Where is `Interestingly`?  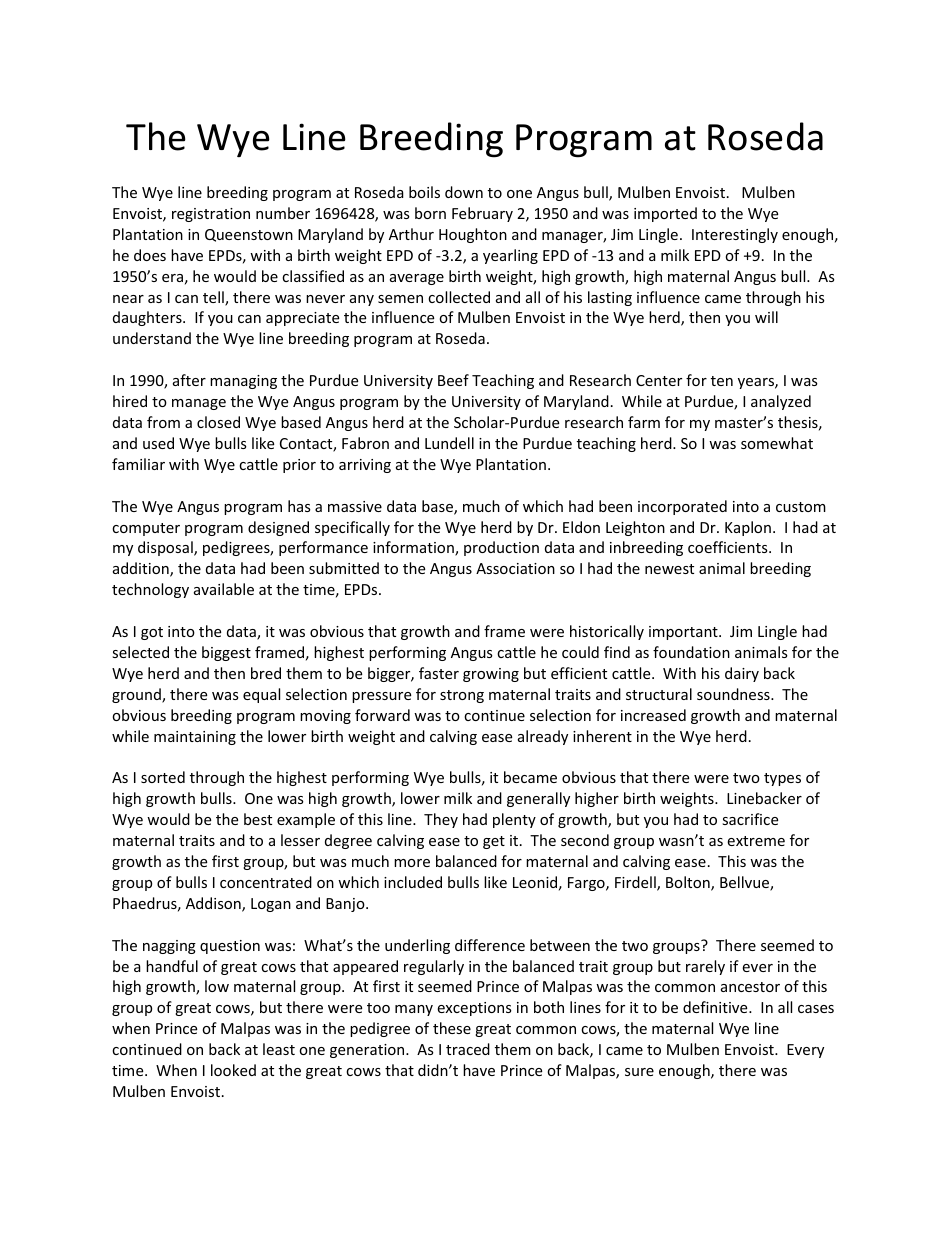 Interestingly is located at coordinates (735, 235).
